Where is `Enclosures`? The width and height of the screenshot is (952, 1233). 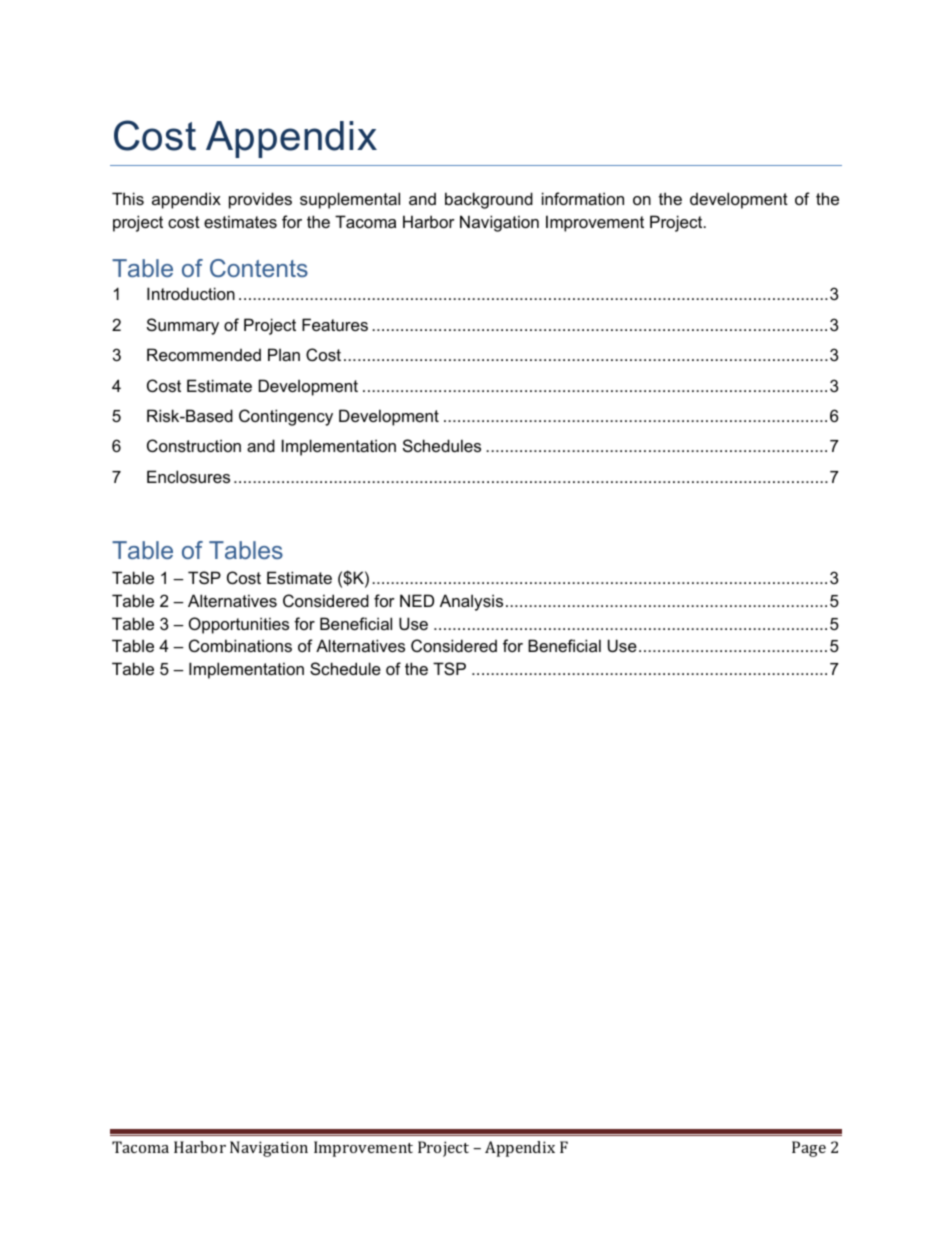
Enclosures is located at coordinates (188, 476).
